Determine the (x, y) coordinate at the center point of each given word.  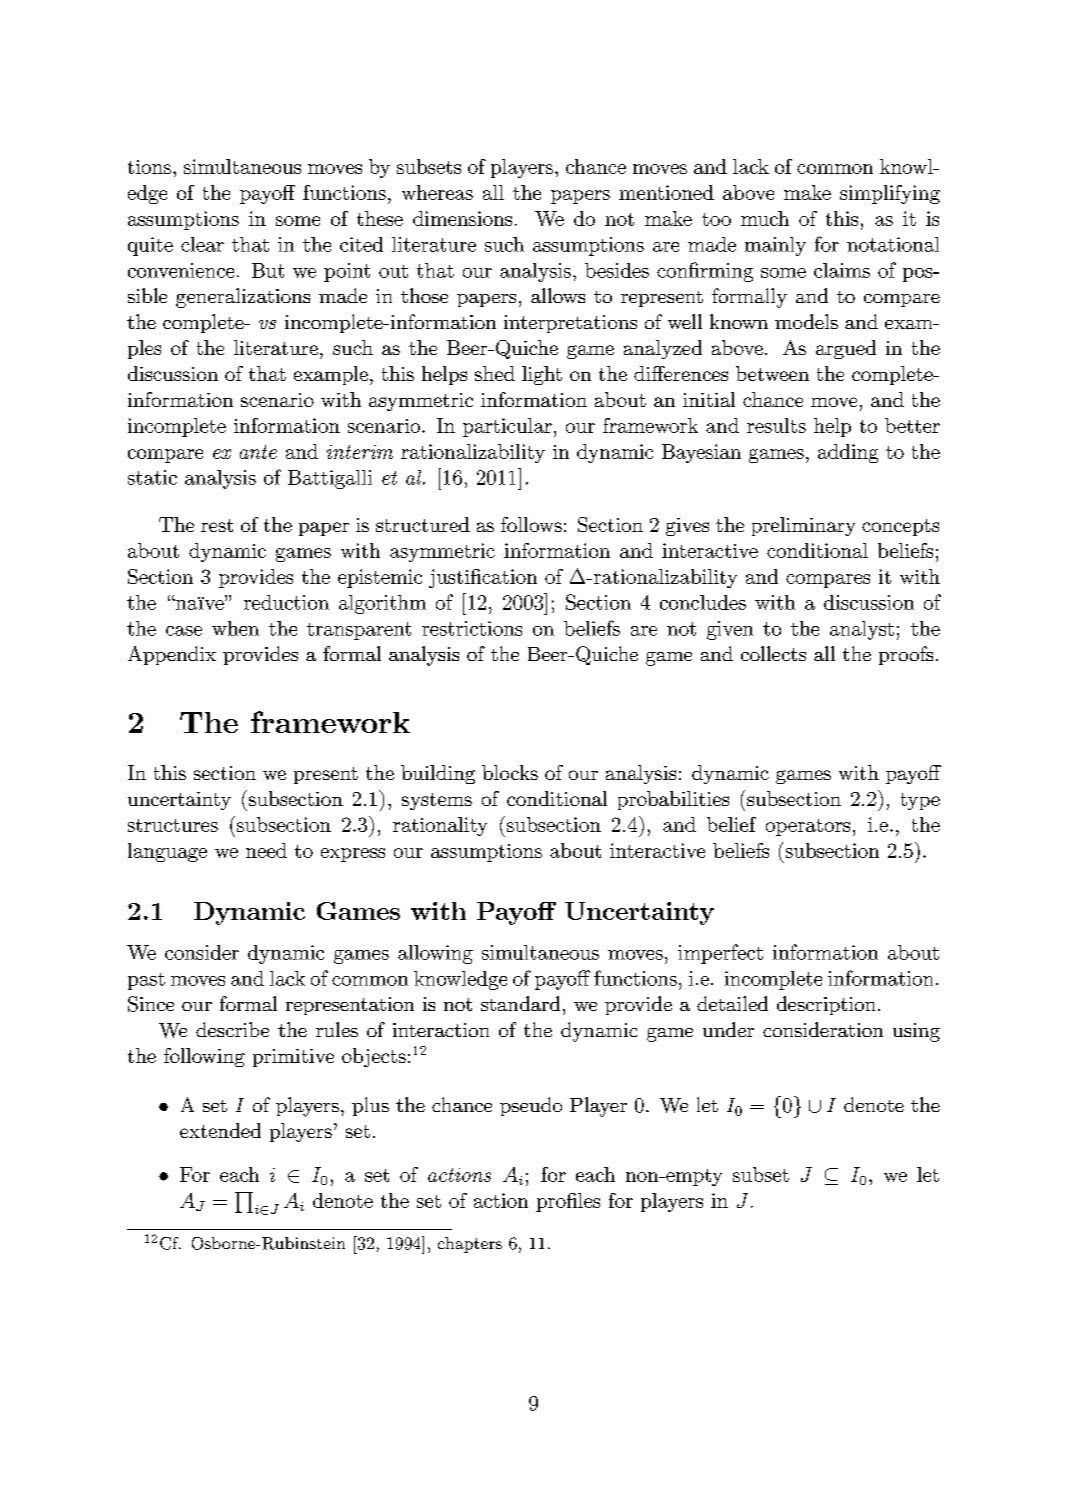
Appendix (172, 655)
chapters (470, 1245)
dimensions (462, 218)
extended (220, 1130)
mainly (775, 246)
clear (202, 244)
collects (773, 653)
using (916, 1032)
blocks (510, 772)
